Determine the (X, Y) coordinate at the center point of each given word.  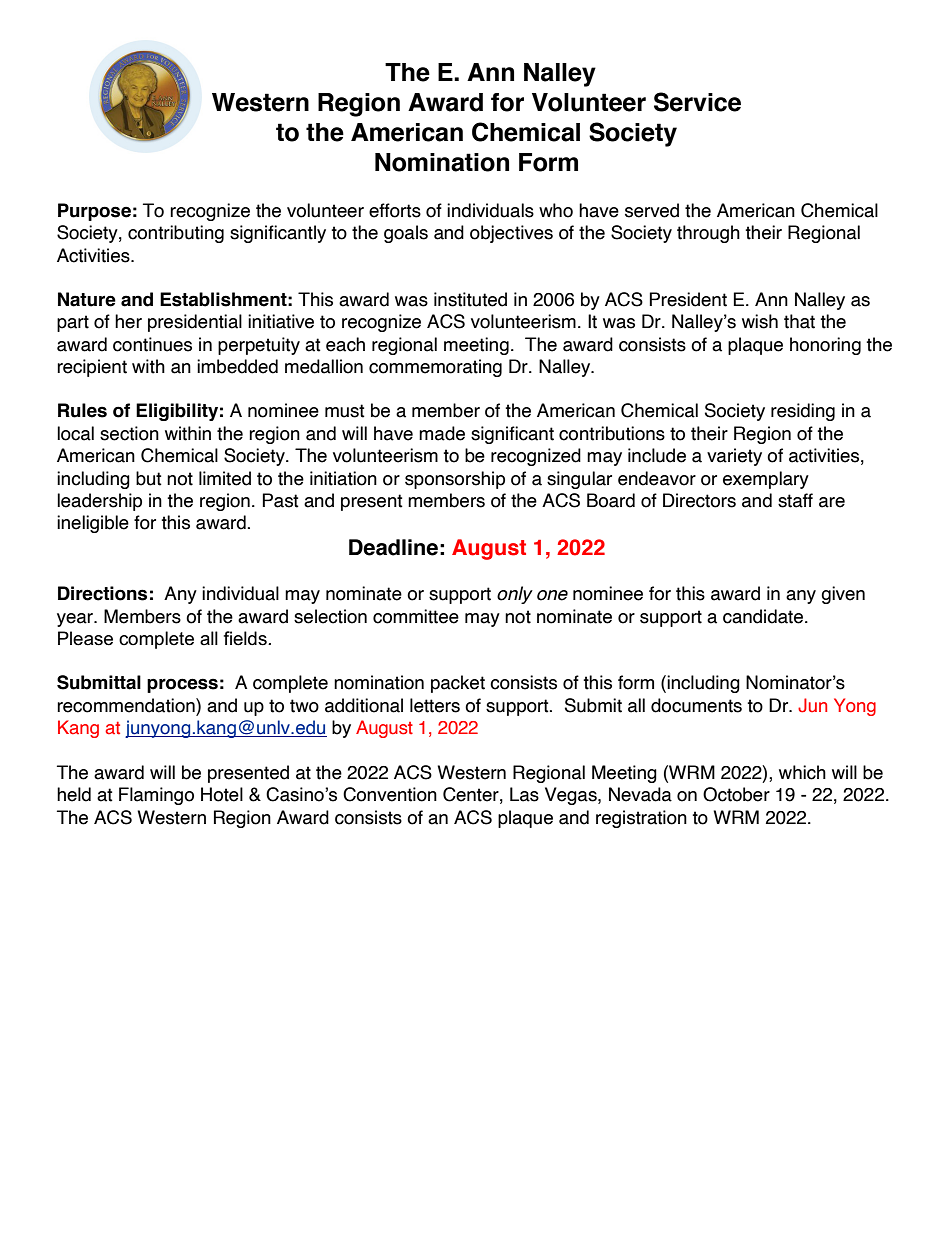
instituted (470, 299)
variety (734, 457)
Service (697, 102)
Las (524, 794)
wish (760, 321)
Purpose (94, 212)
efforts (395, 210)
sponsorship (455, 480)
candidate (763, 616)
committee (416, 616)
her (128, 321)
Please (85, 638)
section (129, 433)
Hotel (222, 794)
